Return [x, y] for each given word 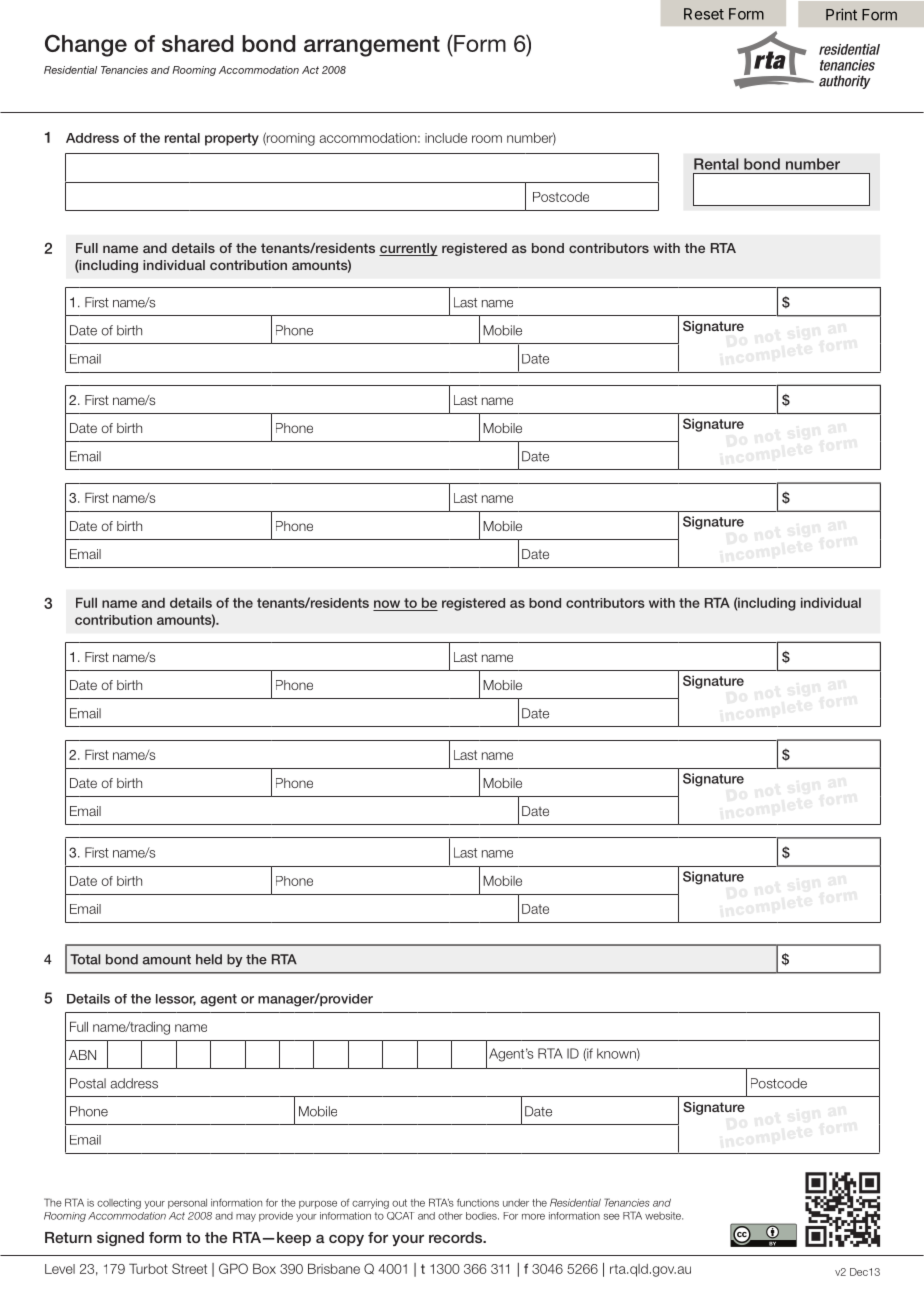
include [446, 138]
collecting [119, 1204]
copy [346, 1240]
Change [86, 45]
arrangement [372, 46]
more [533, 1216]
